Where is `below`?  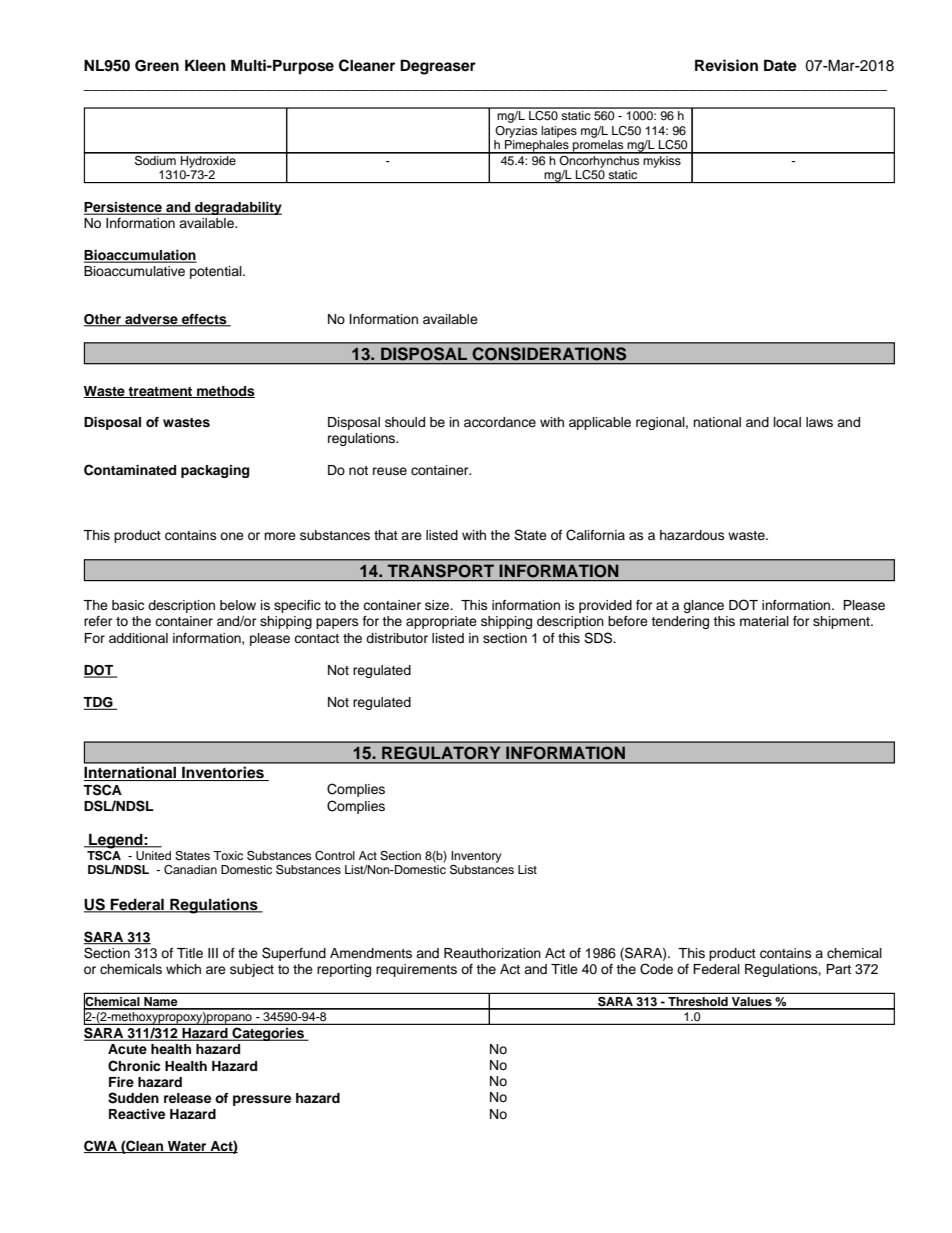
below is located at coordinates (238, 605).
